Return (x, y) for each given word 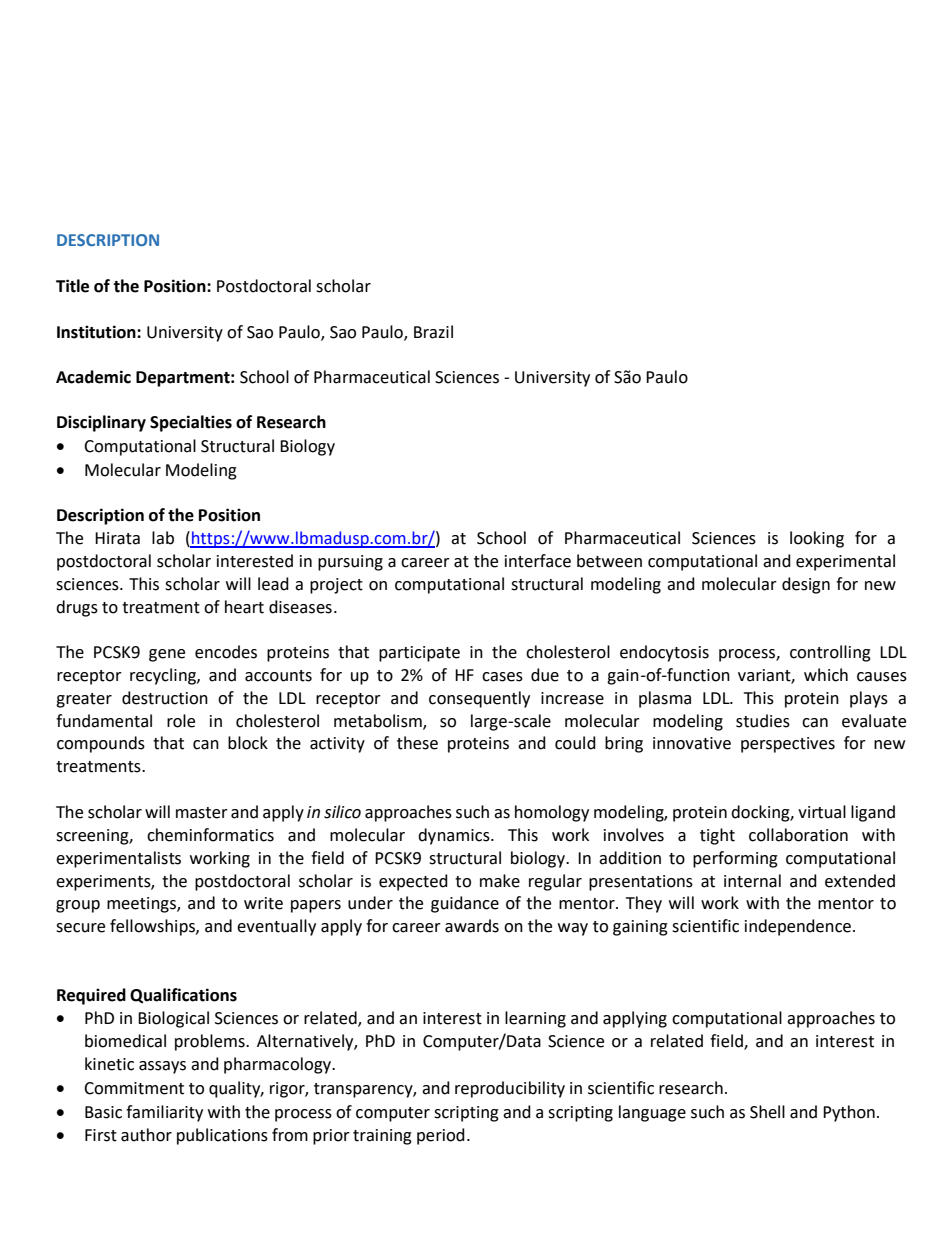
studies (763, 721)
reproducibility (510, 1089)
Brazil (433, 332)
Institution (97, 332)
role (181, 721)
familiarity (164, 1113)
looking (817, 539)
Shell (767, 1112)
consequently (479, 699)
